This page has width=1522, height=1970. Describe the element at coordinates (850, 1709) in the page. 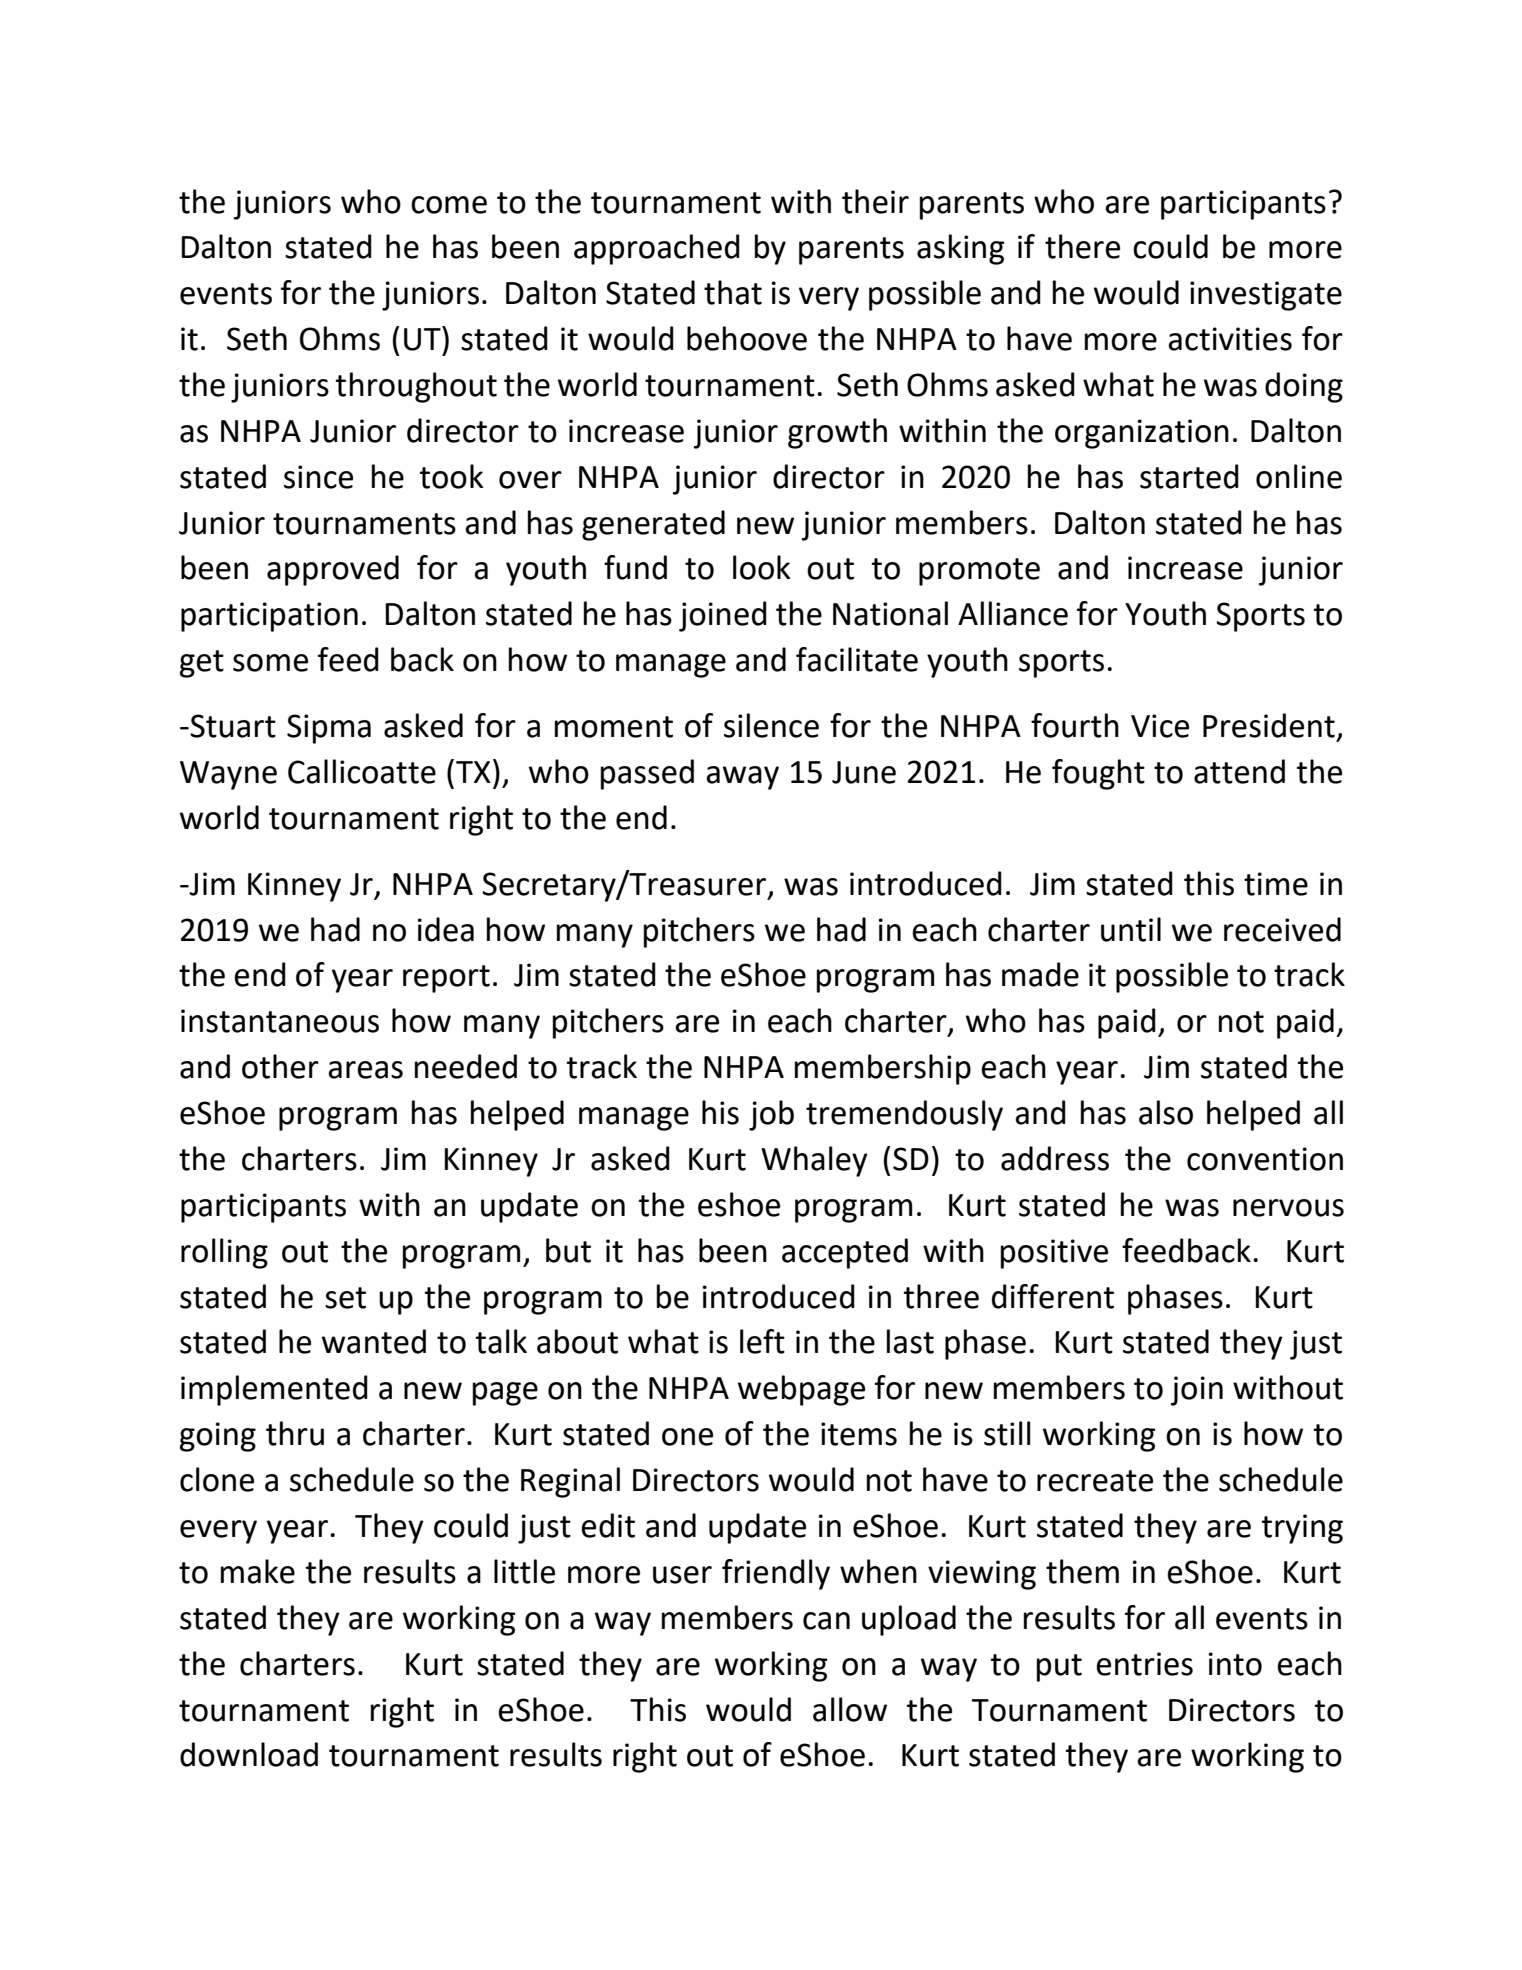

I see `allow` at that location.
